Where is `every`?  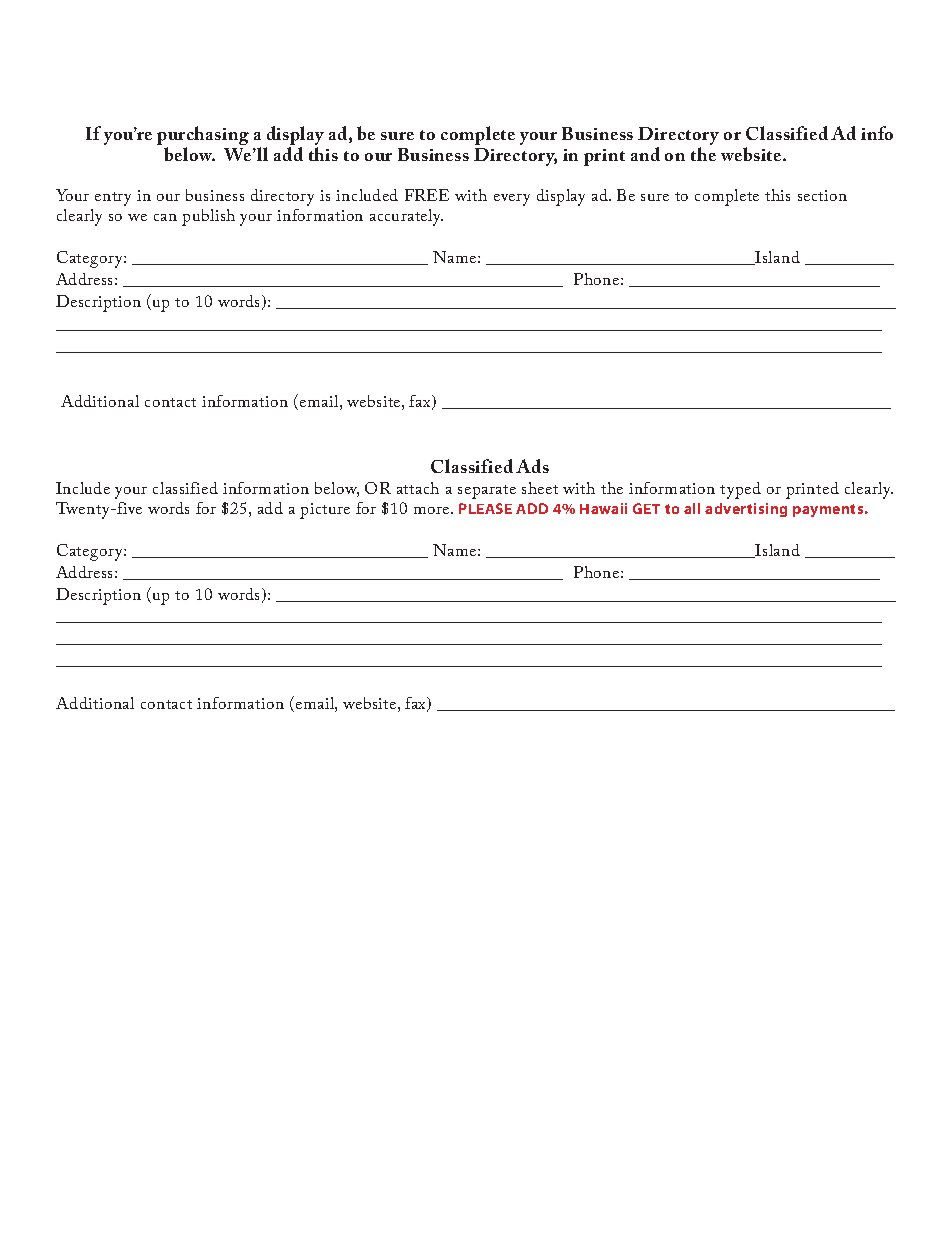
every is located at coordinates (512, 200).
